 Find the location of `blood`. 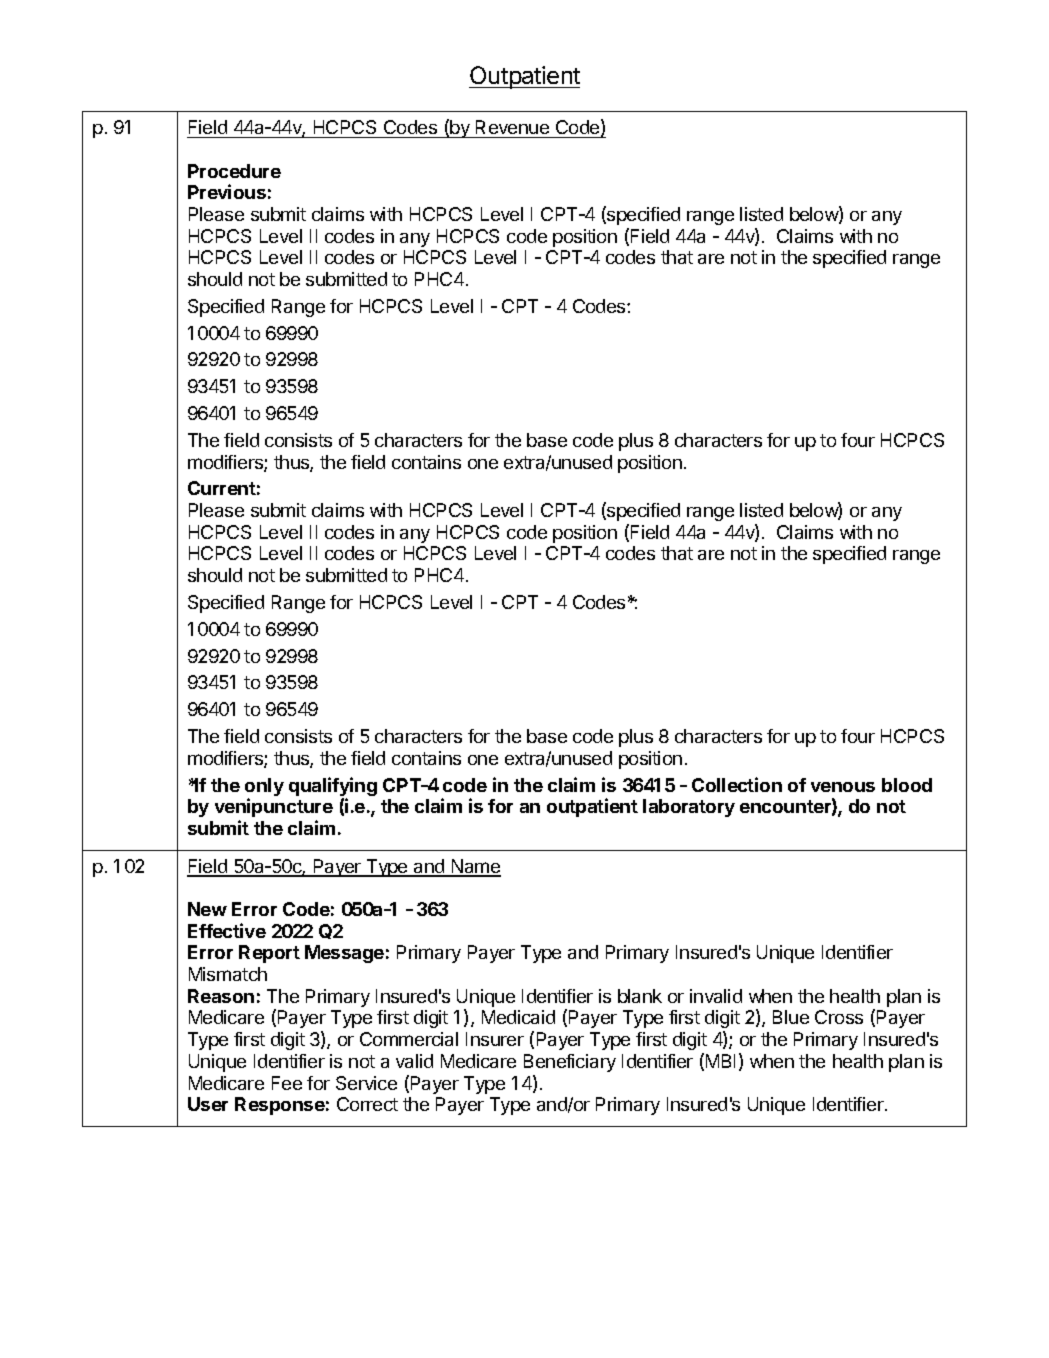

blood is located at coordinates (907, 785).
